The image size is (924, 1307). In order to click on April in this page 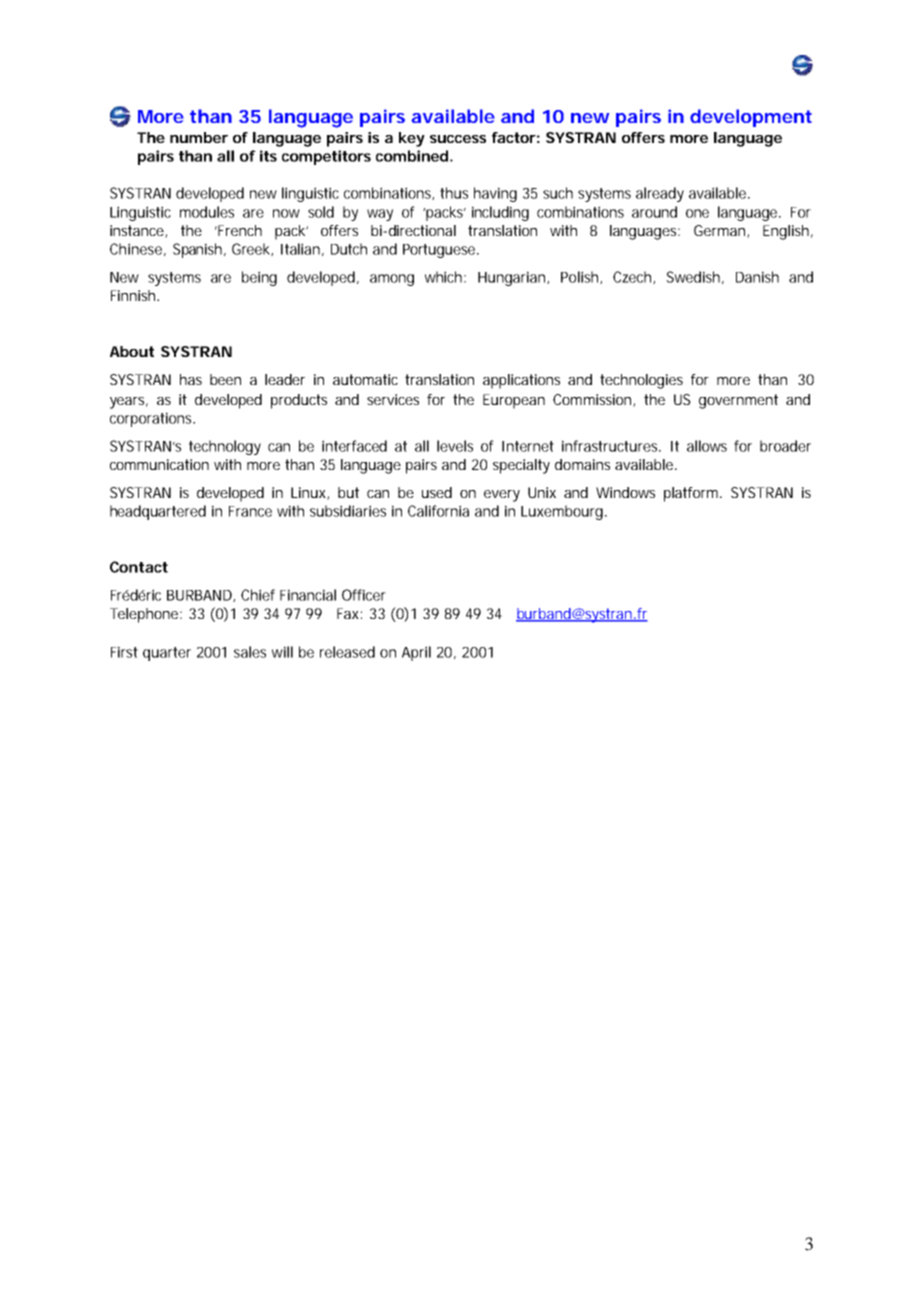, I will do `click(416, 653)`.
